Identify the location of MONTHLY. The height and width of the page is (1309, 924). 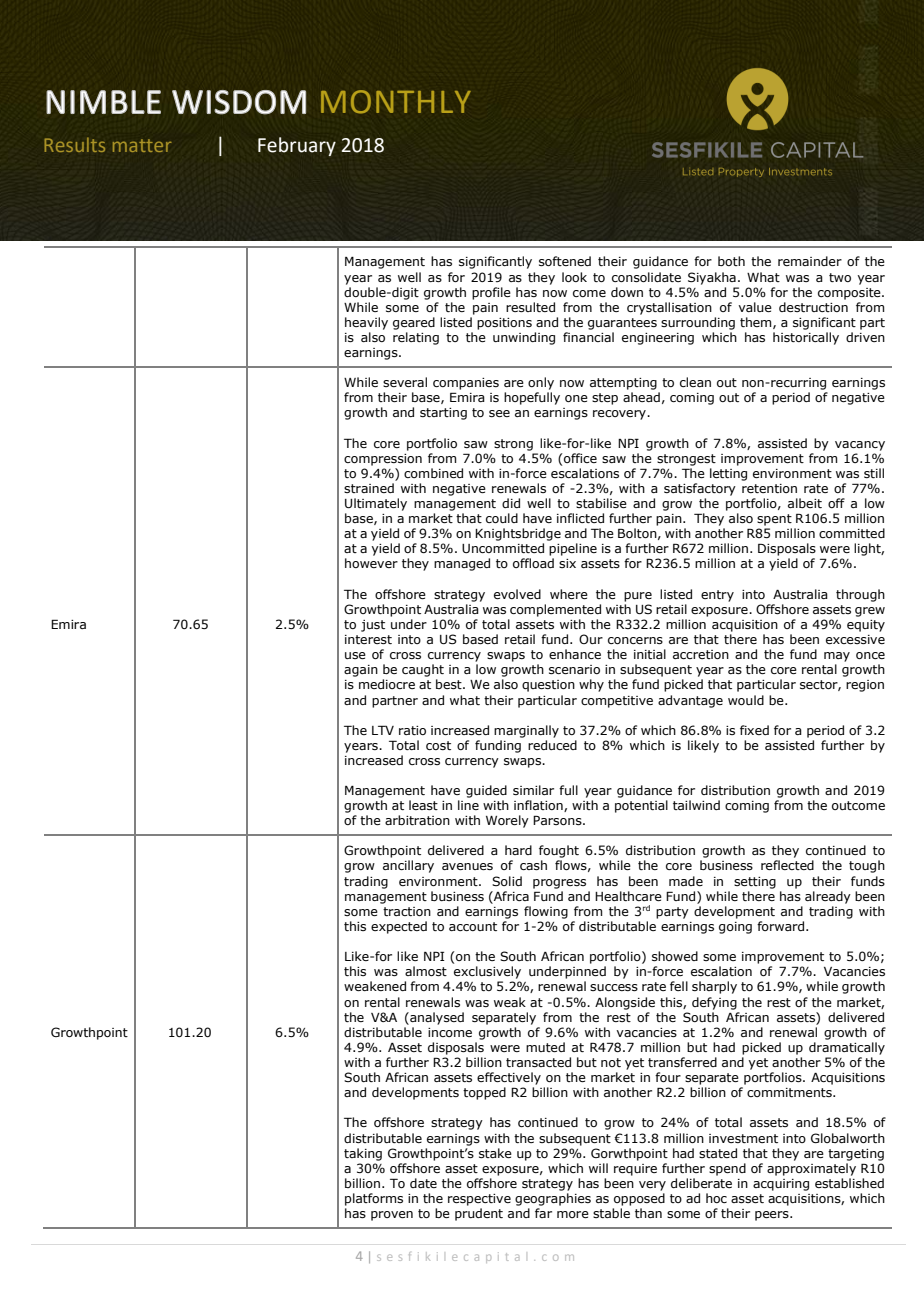
(396, 102).
